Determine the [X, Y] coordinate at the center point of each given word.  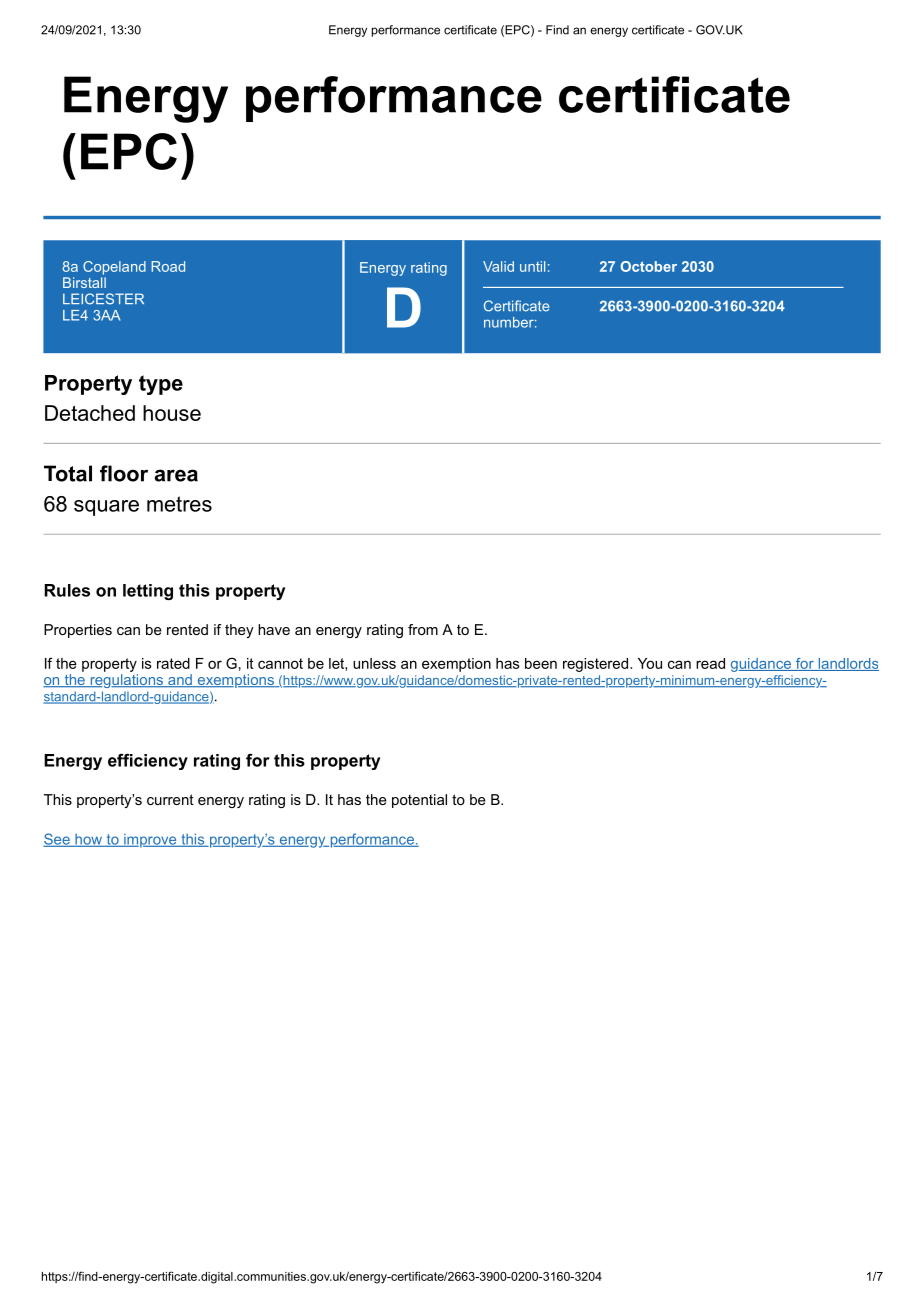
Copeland [114, 268]
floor [124, 473]
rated [173, 663]
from [423, 629]
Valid [498, 266]
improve [150, 841]
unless [374, 663]
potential [419, 801]
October [648, 266]
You [650, 663]
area [176, 475]
